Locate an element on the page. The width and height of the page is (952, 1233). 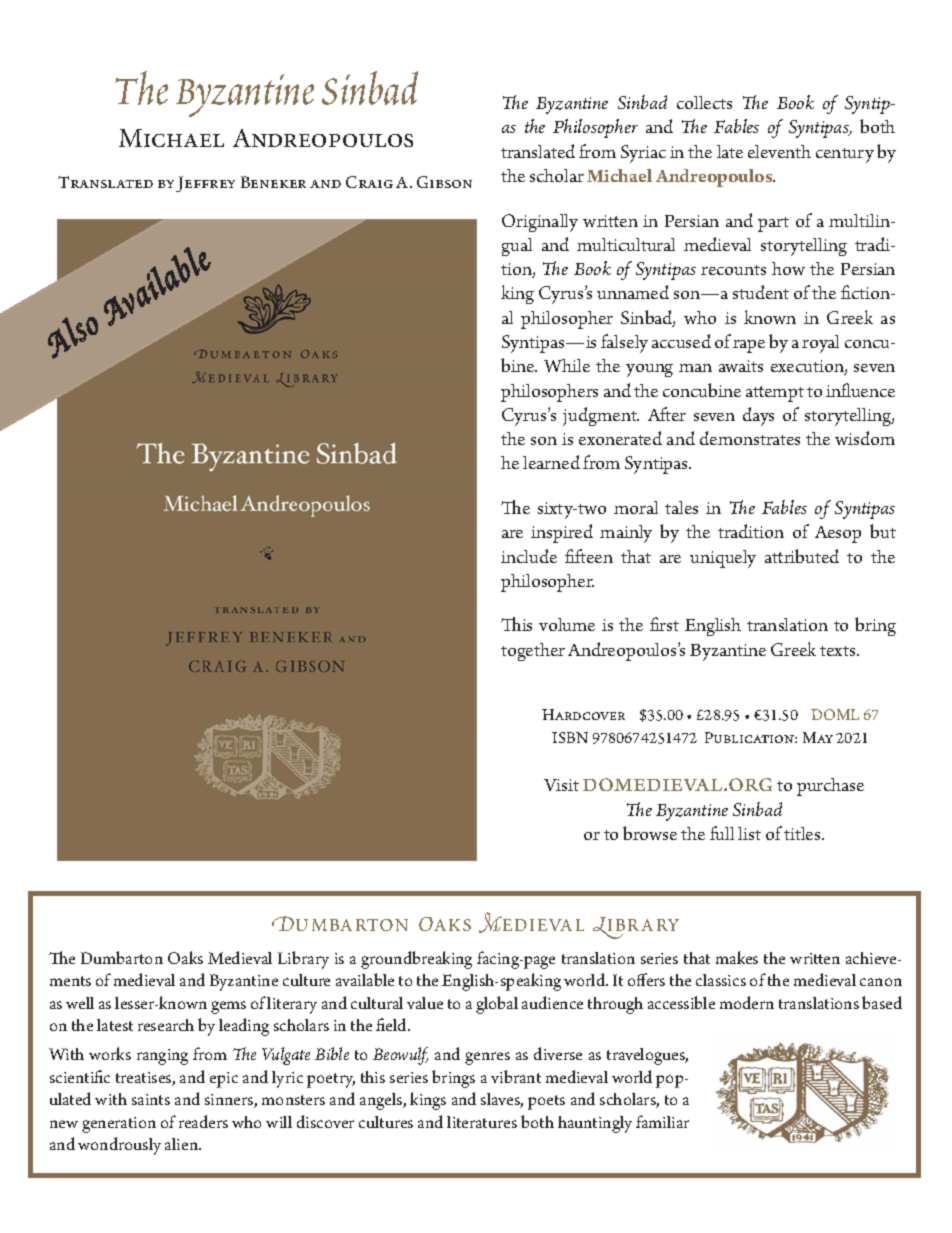
volume is located at coordinates (567, 624).
